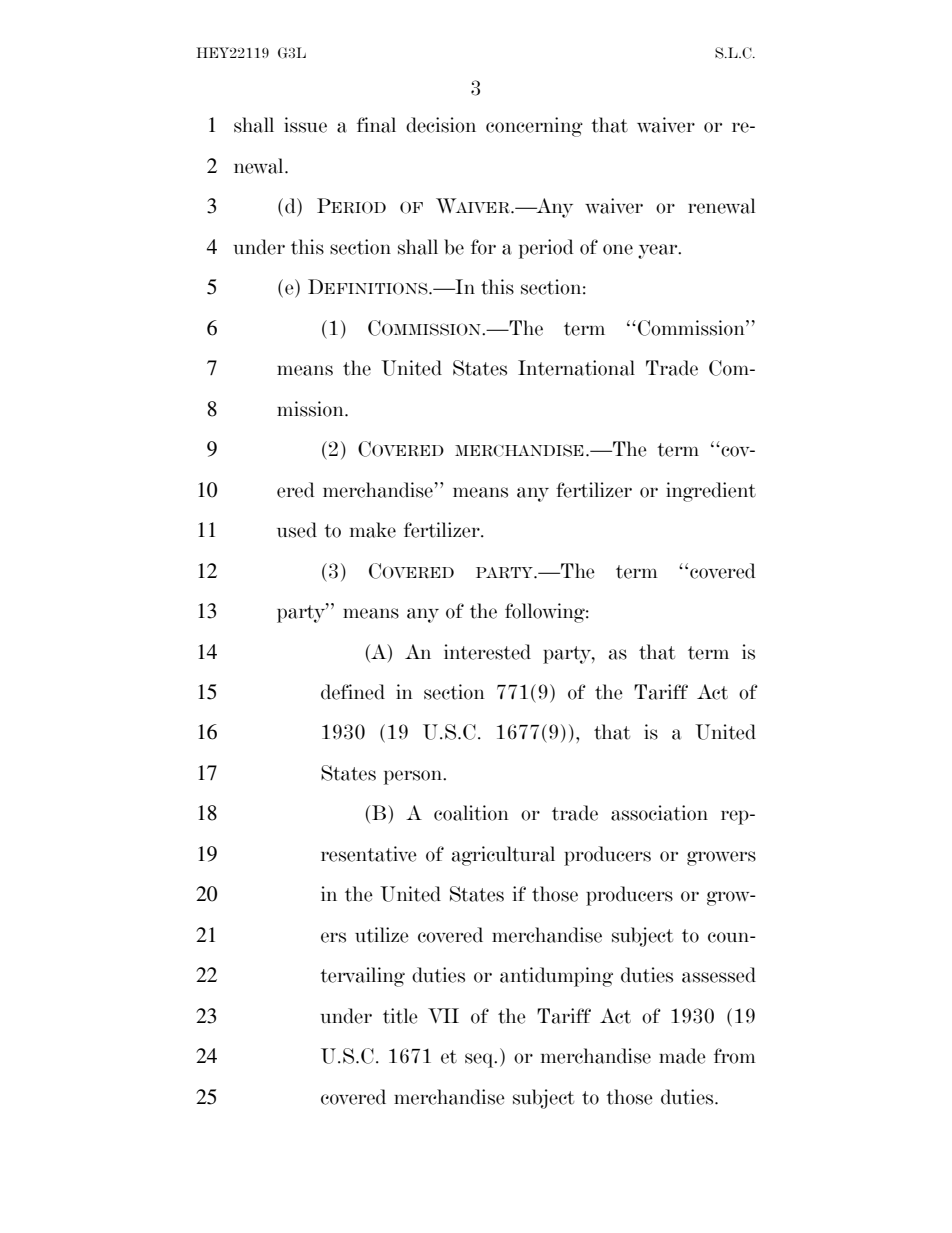 Image resolution: width=952 pixels, height=1233 pixels. I want to click on make, so click(373, 530).
